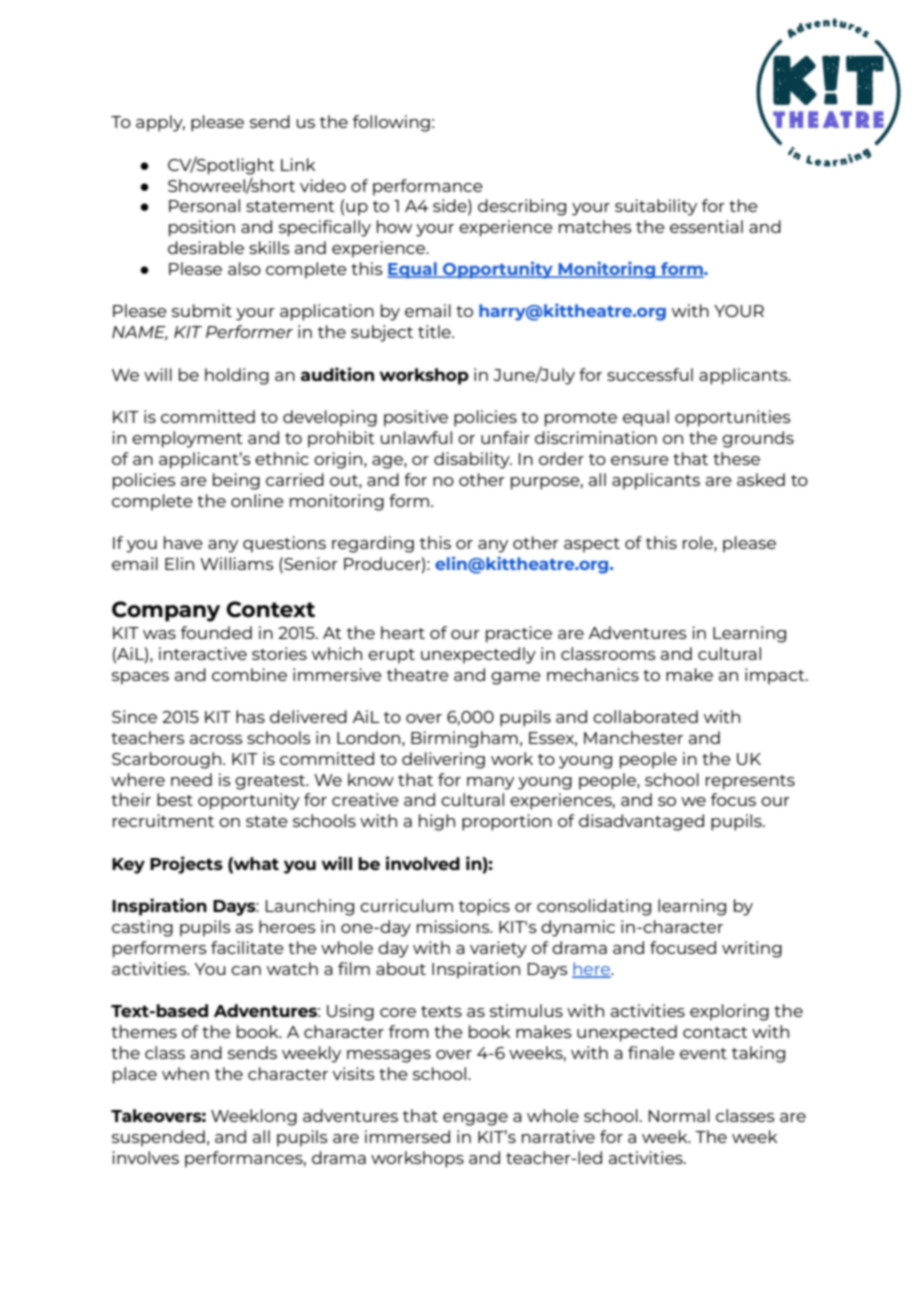 The width and height of the screenshot is (924, 1307). Describe the element at coordinates (204, 205) in the screenshot. I see `Personal` at that location.
